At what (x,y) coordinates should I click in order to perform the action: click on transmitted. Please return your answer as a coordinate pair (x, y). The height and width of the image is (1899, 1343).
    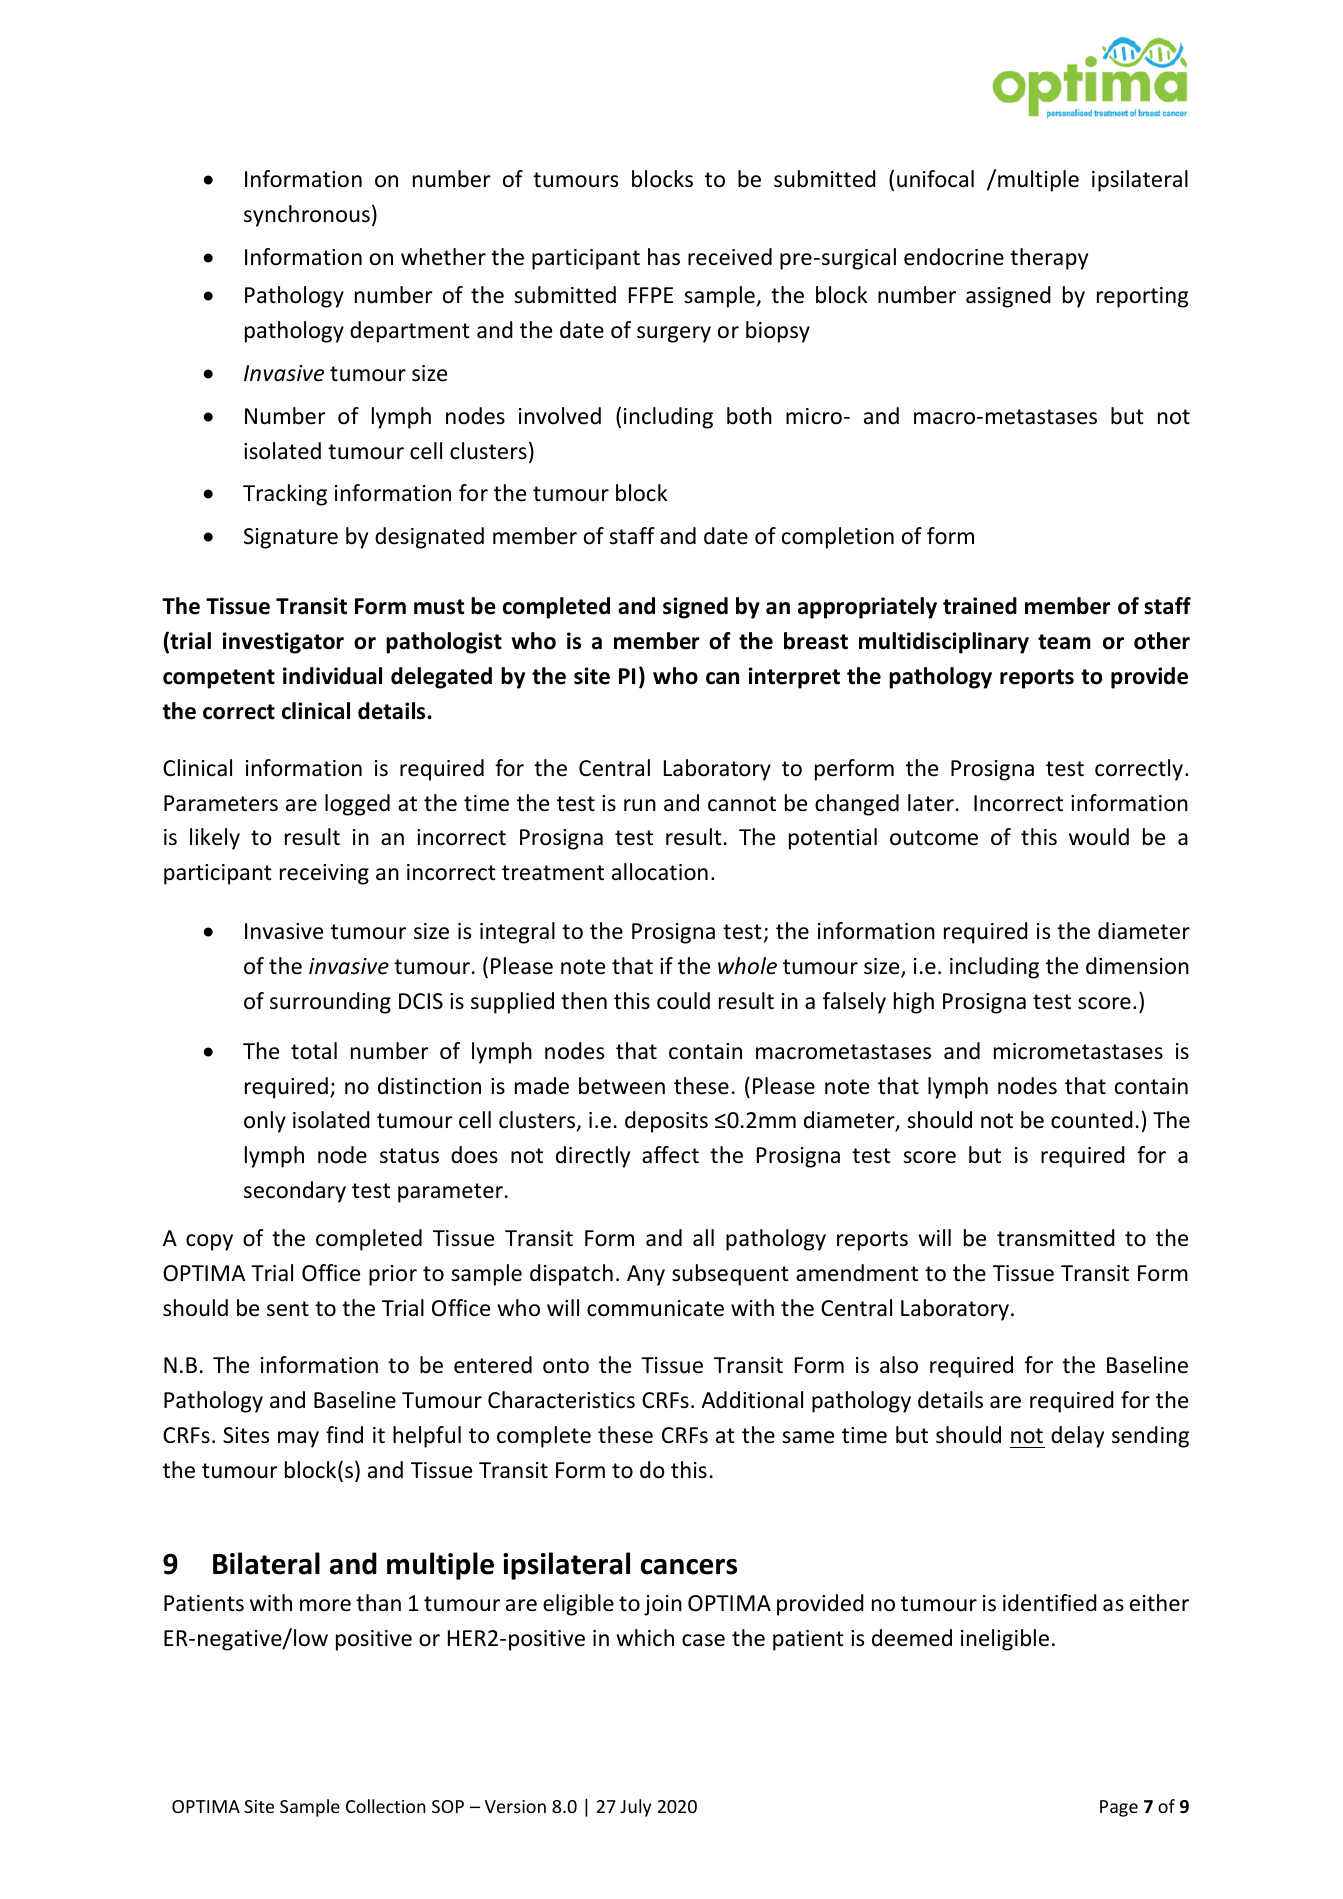
    Looking at the image, I should click on (1056, 1238).
